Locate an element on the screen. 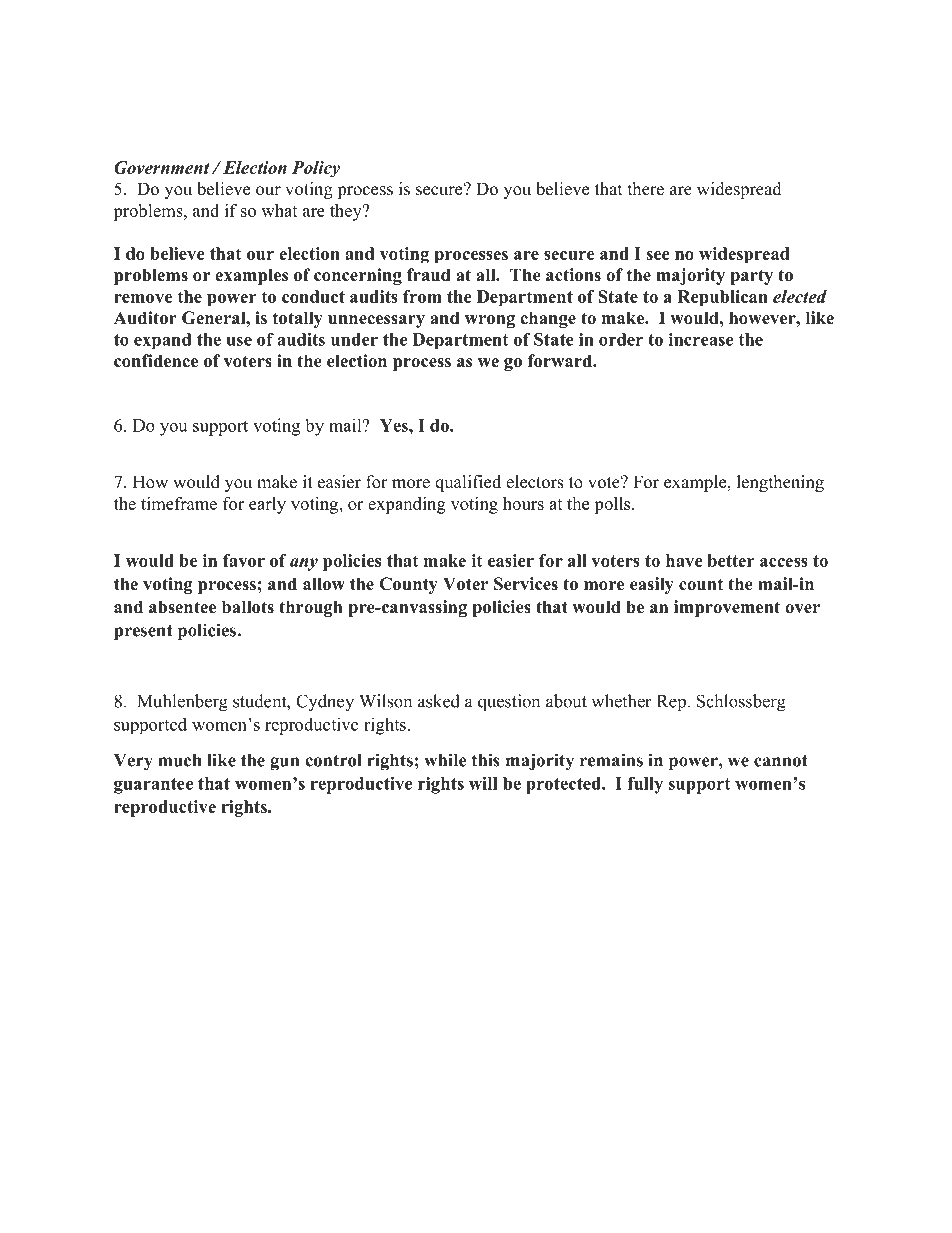 The width and height of the screenshot is (952, 1233). there is located at coordinates (646, 189).
